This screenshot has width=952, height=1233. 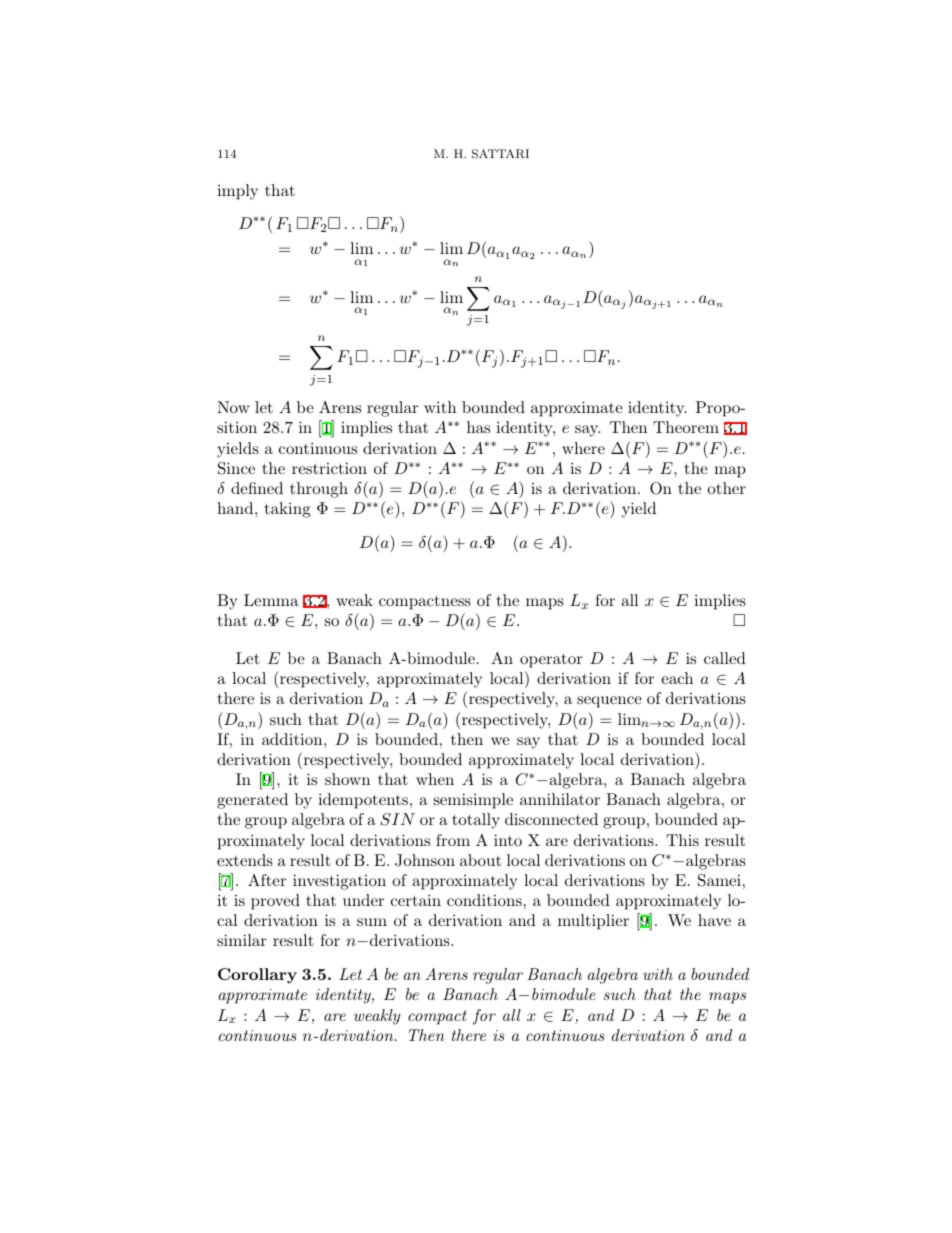 I want to click on Corollary, so click(x=257, y=976).
